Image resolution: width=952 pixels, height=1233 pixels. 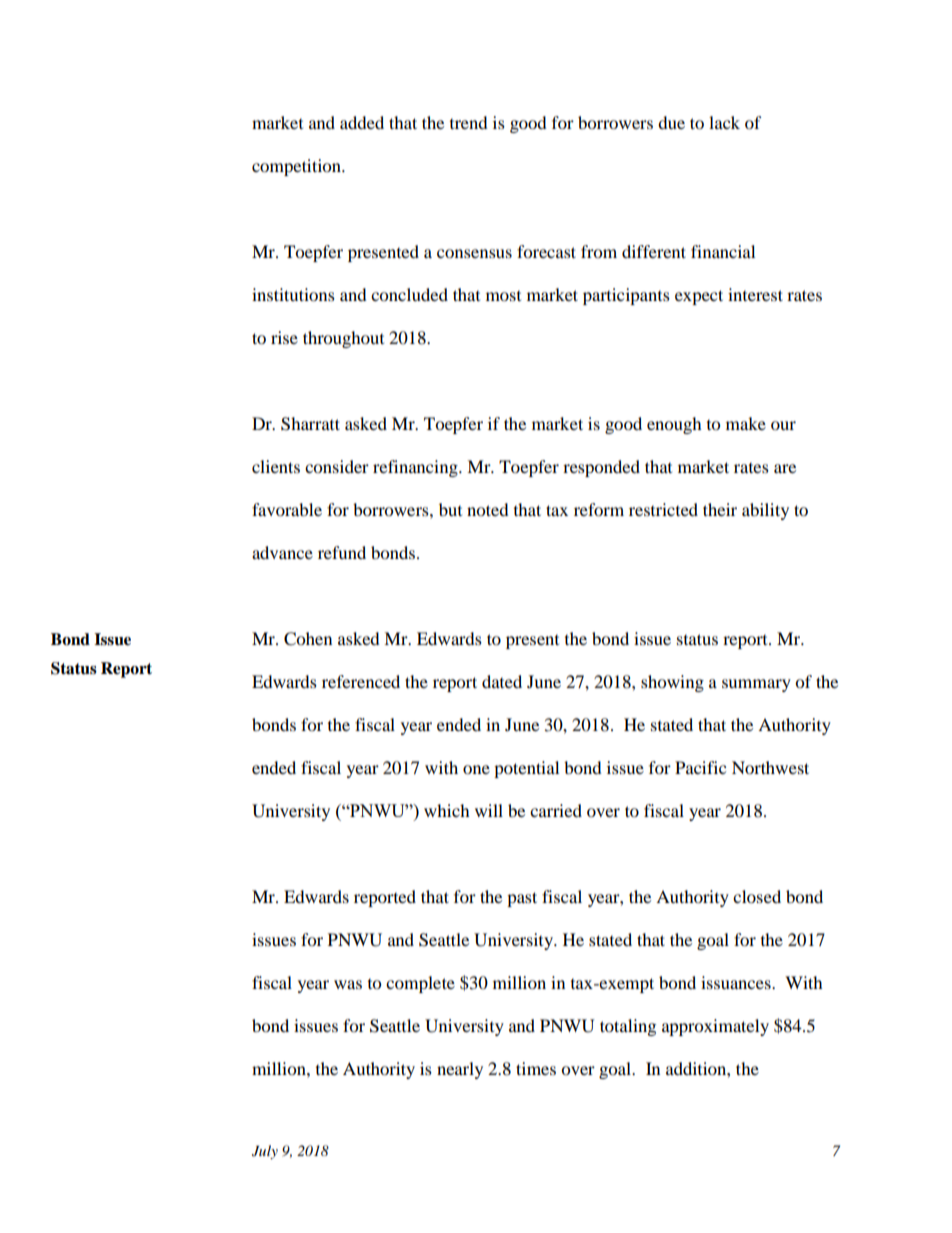 What do you see at coordinates (502, 681) in the page?
I see `dated` at bounding box center [502, 681].
